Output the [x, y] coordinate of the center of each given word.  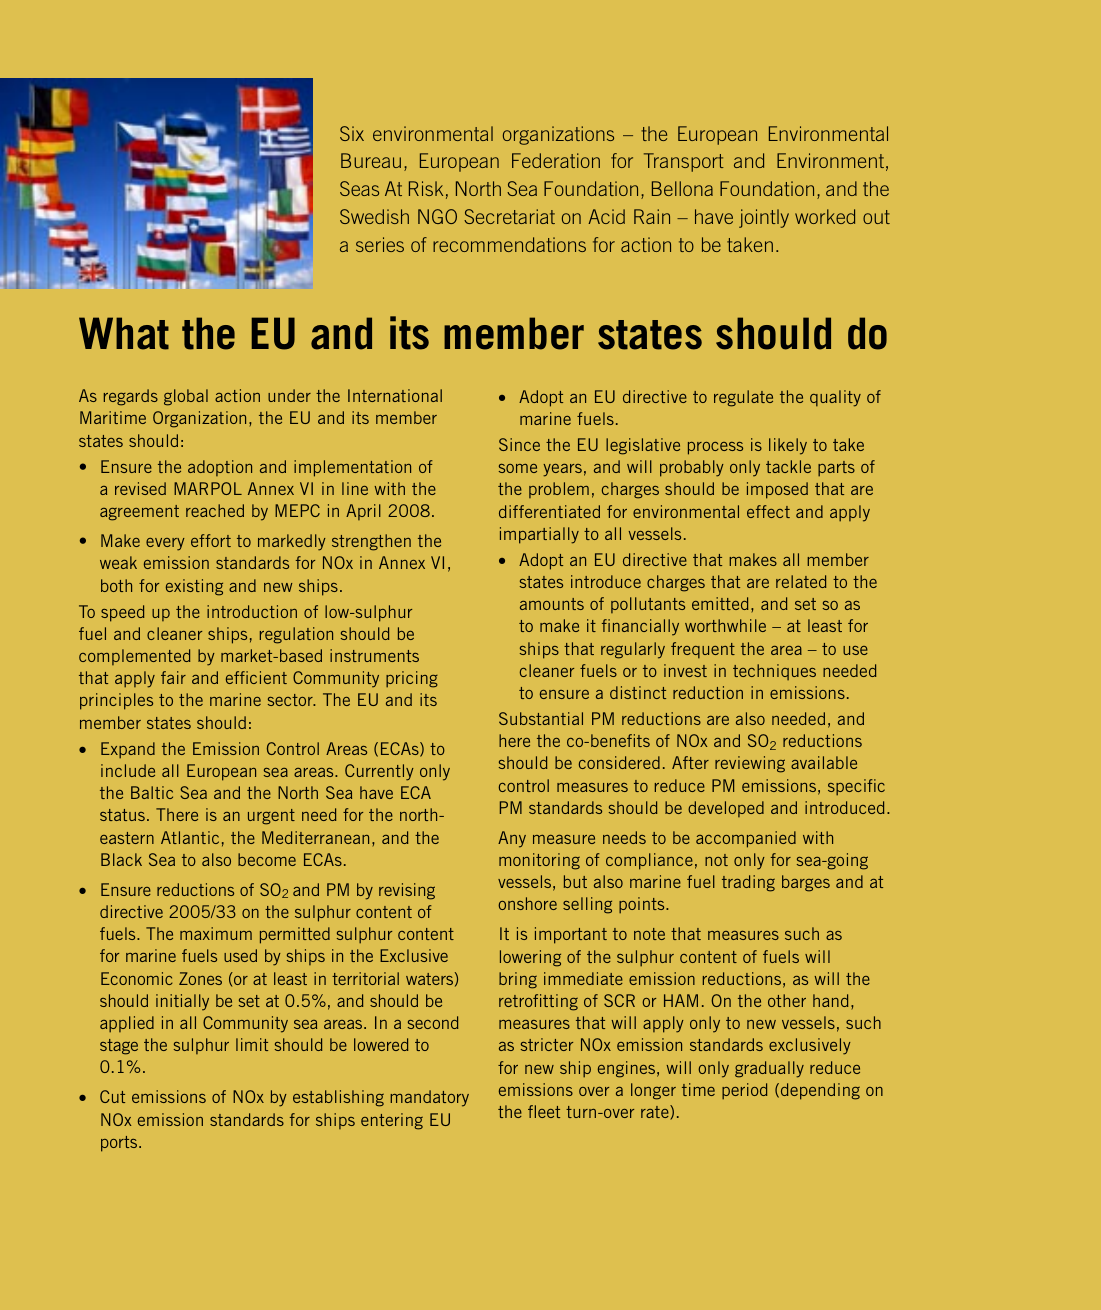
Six [352, 133]
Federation [556, 160]
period [744, 1091]
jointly [764, 218]
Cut [112, 1096]
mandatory [429, 1098]
